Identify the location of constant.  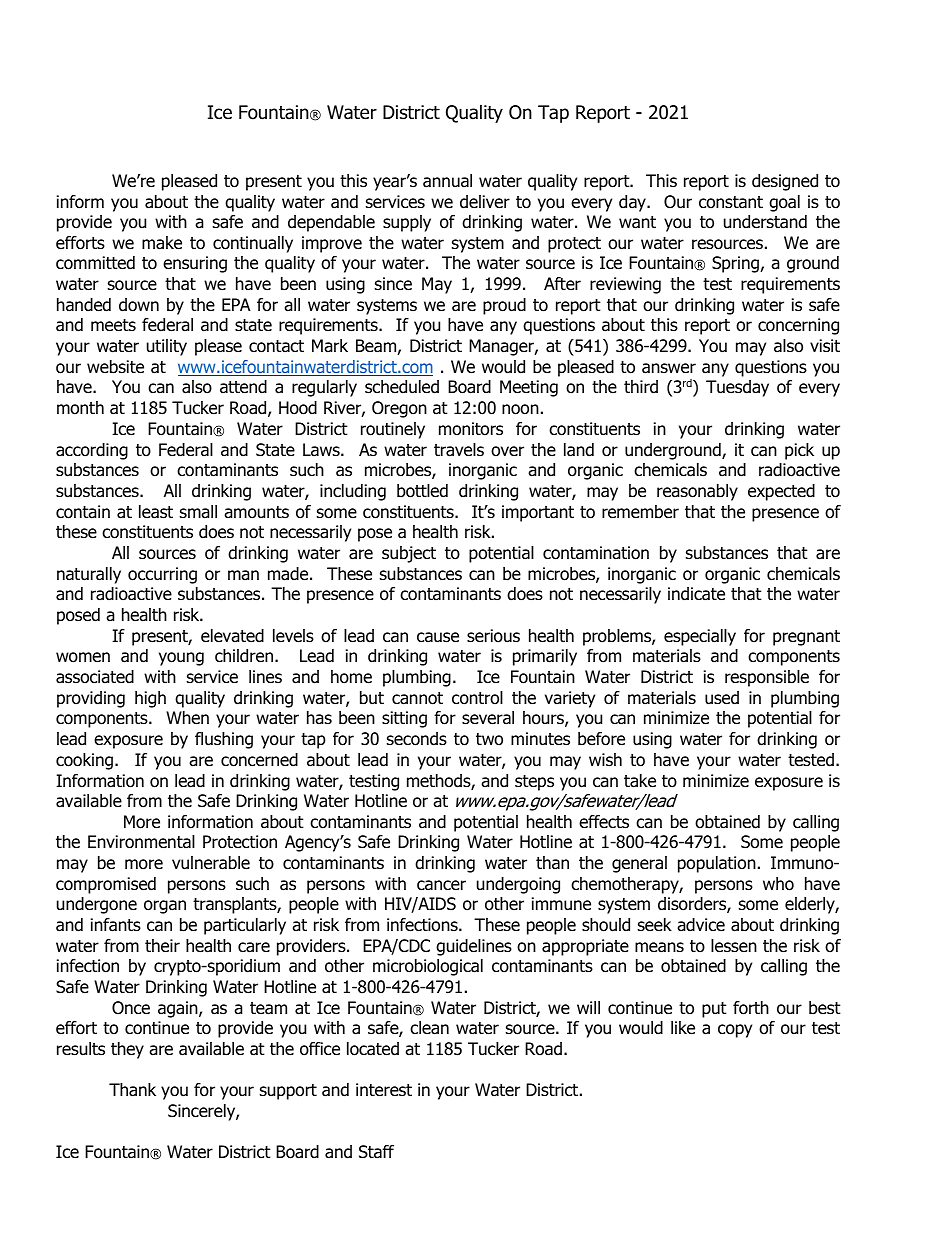
(731, 202).
